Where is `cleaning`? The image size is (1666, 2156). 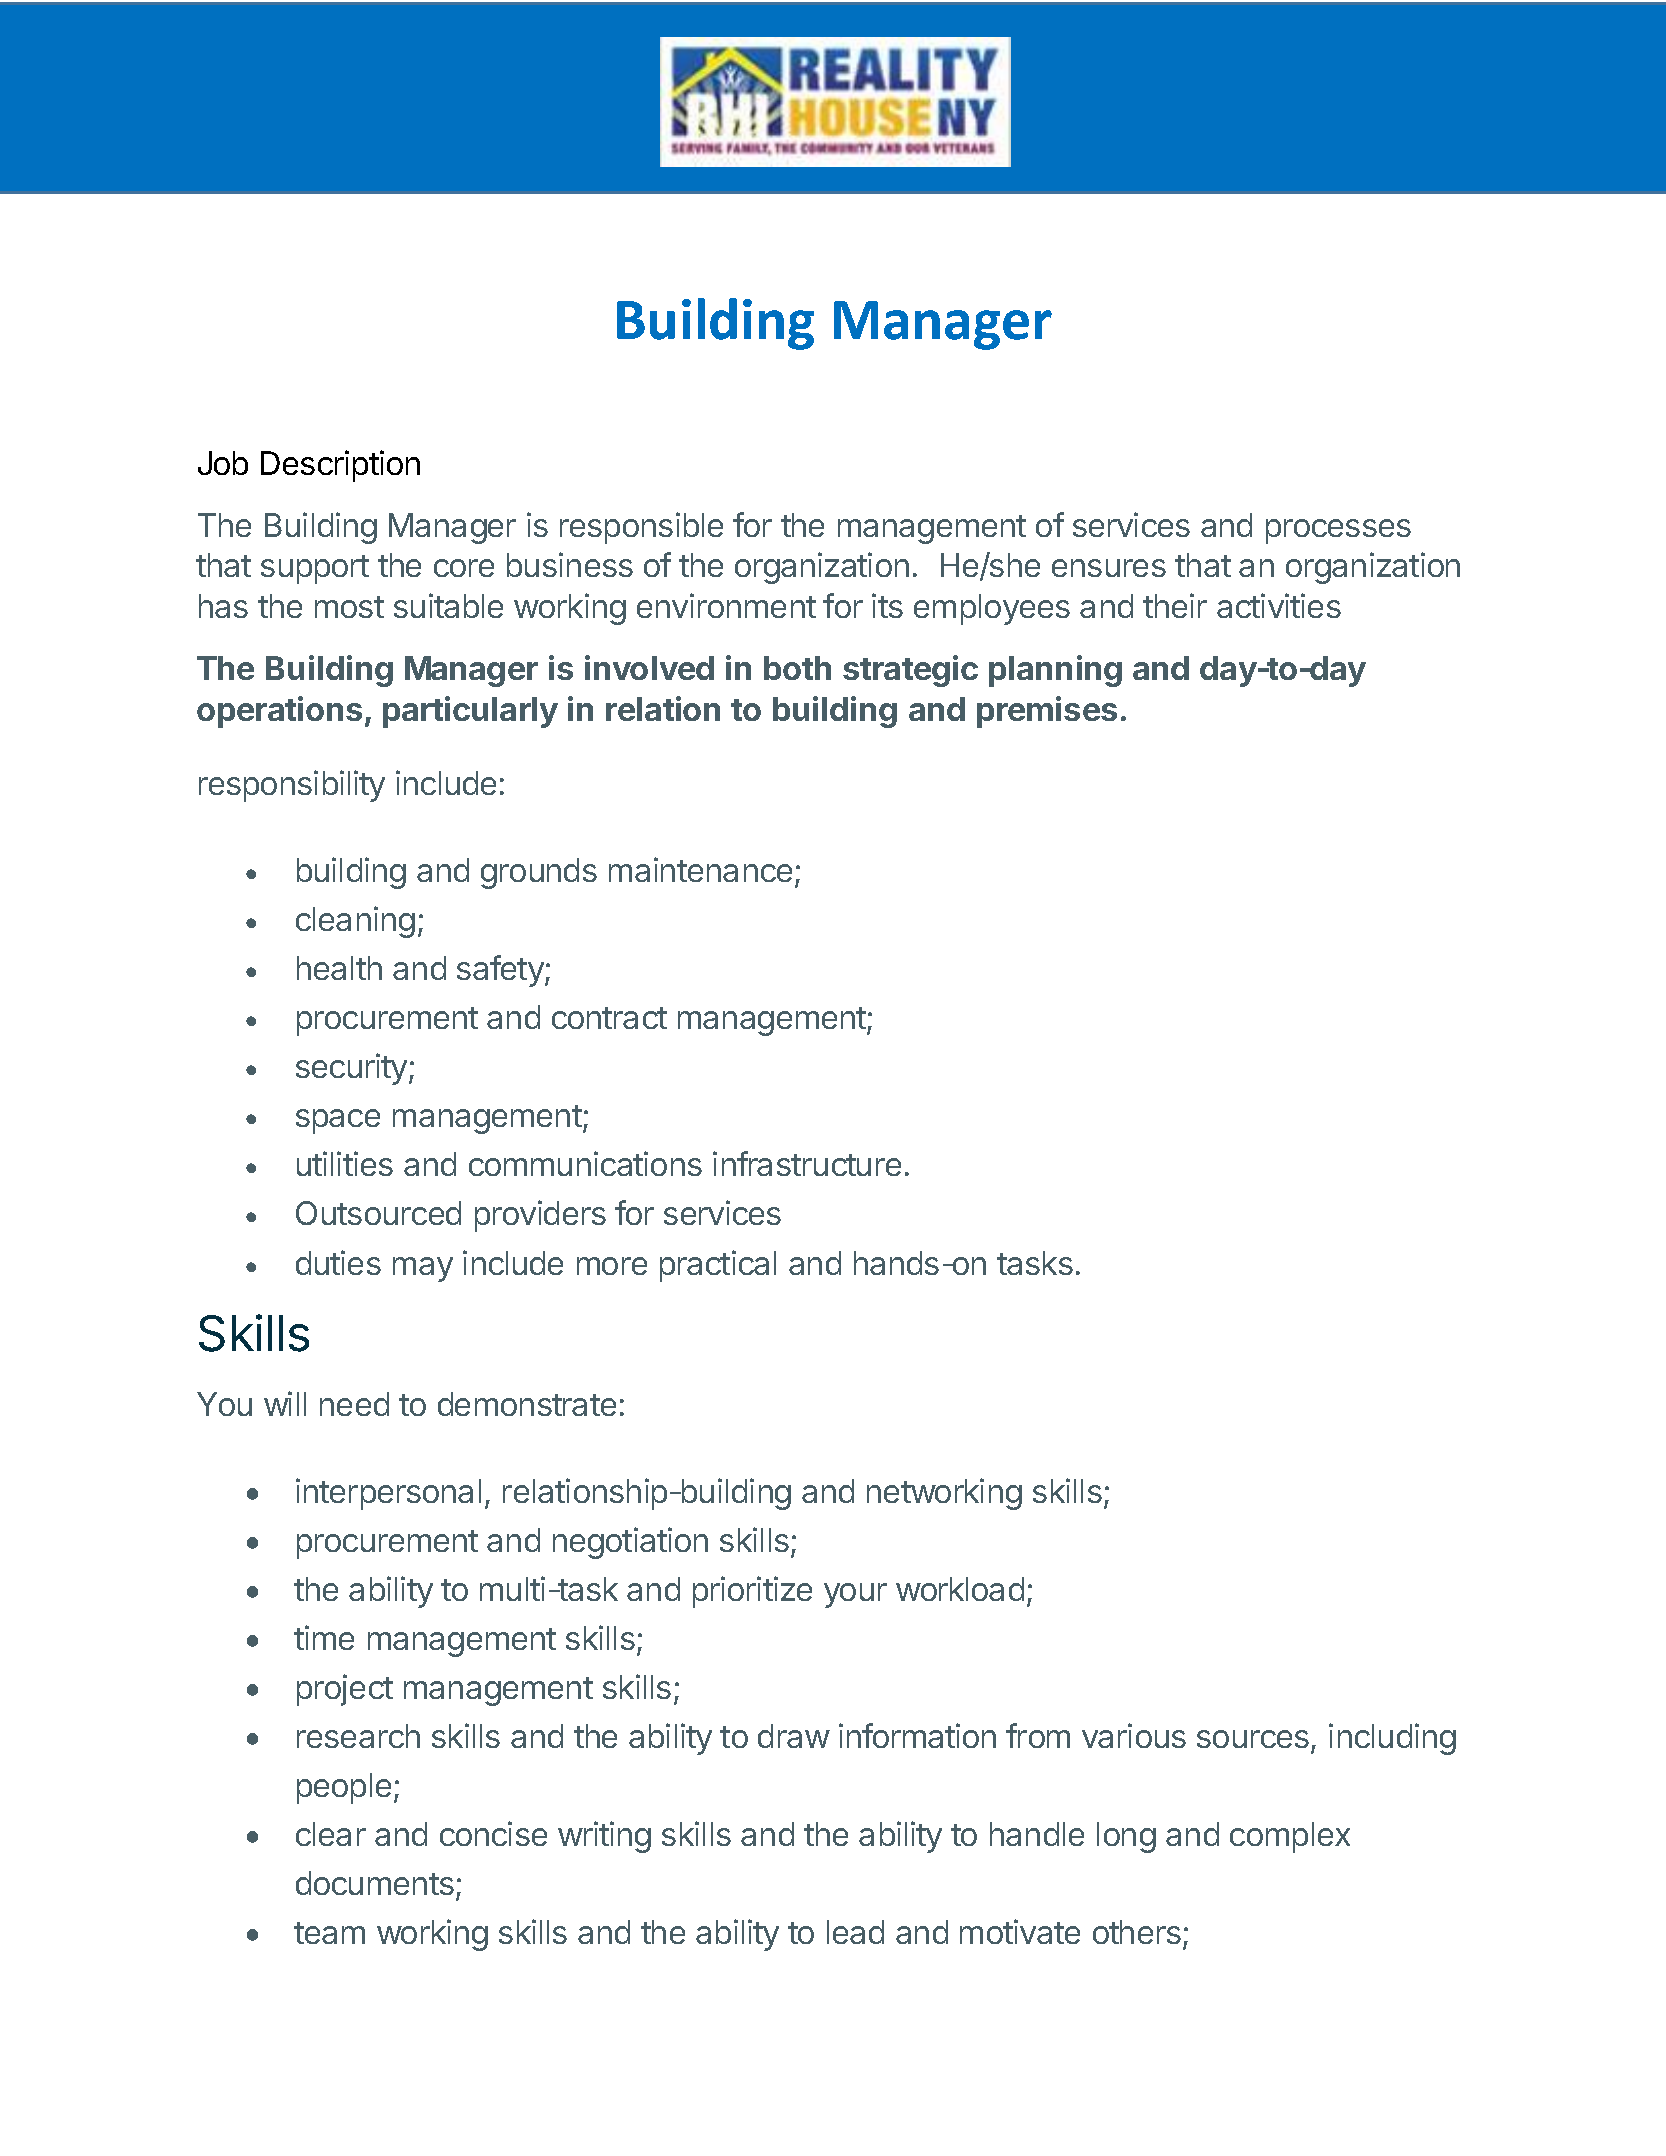
cleaning is located at coordinates (355, 922).
